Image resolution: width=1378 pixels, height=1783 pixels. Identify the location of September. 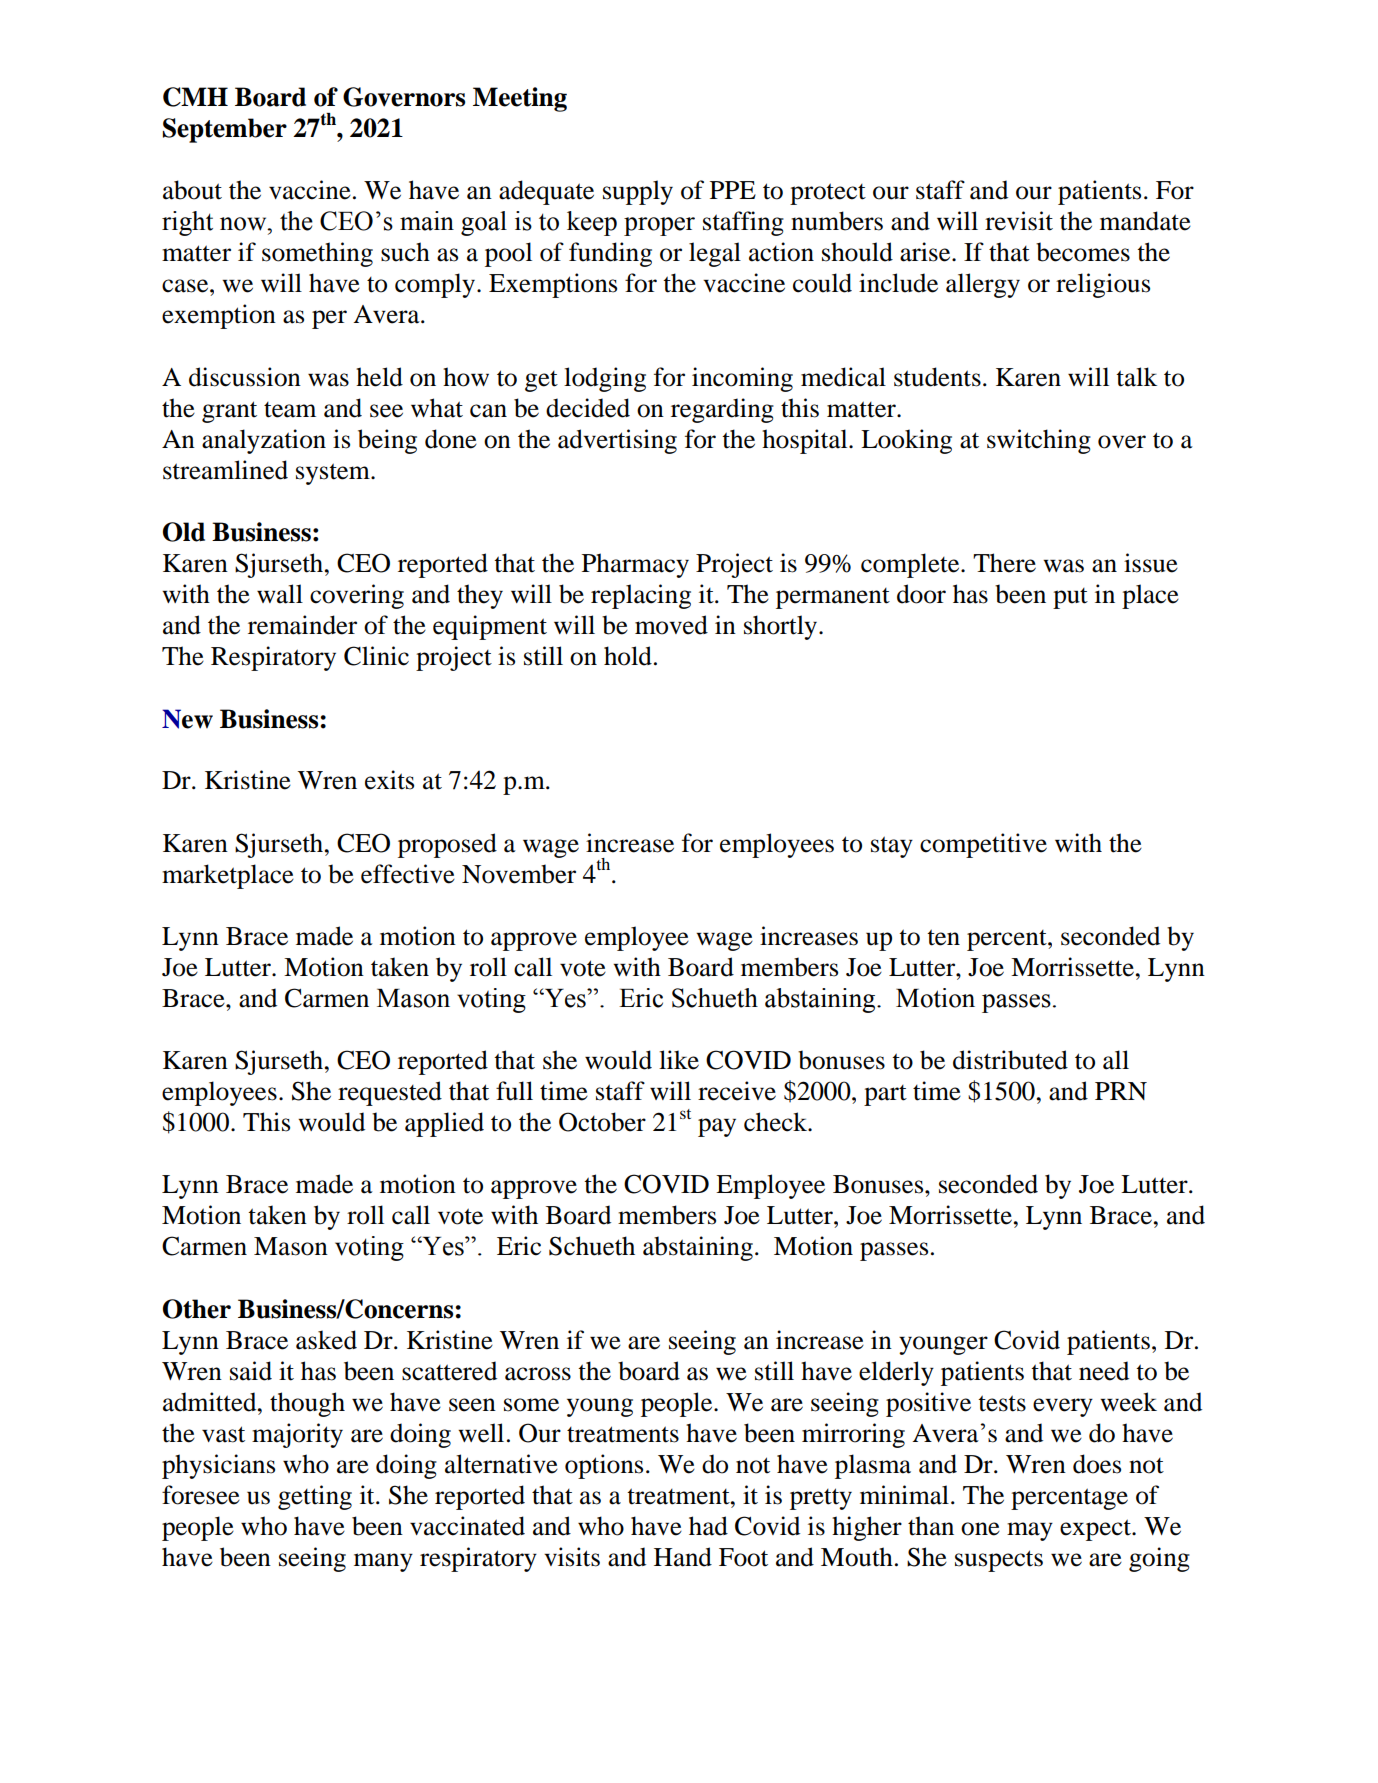
(225, 130).
